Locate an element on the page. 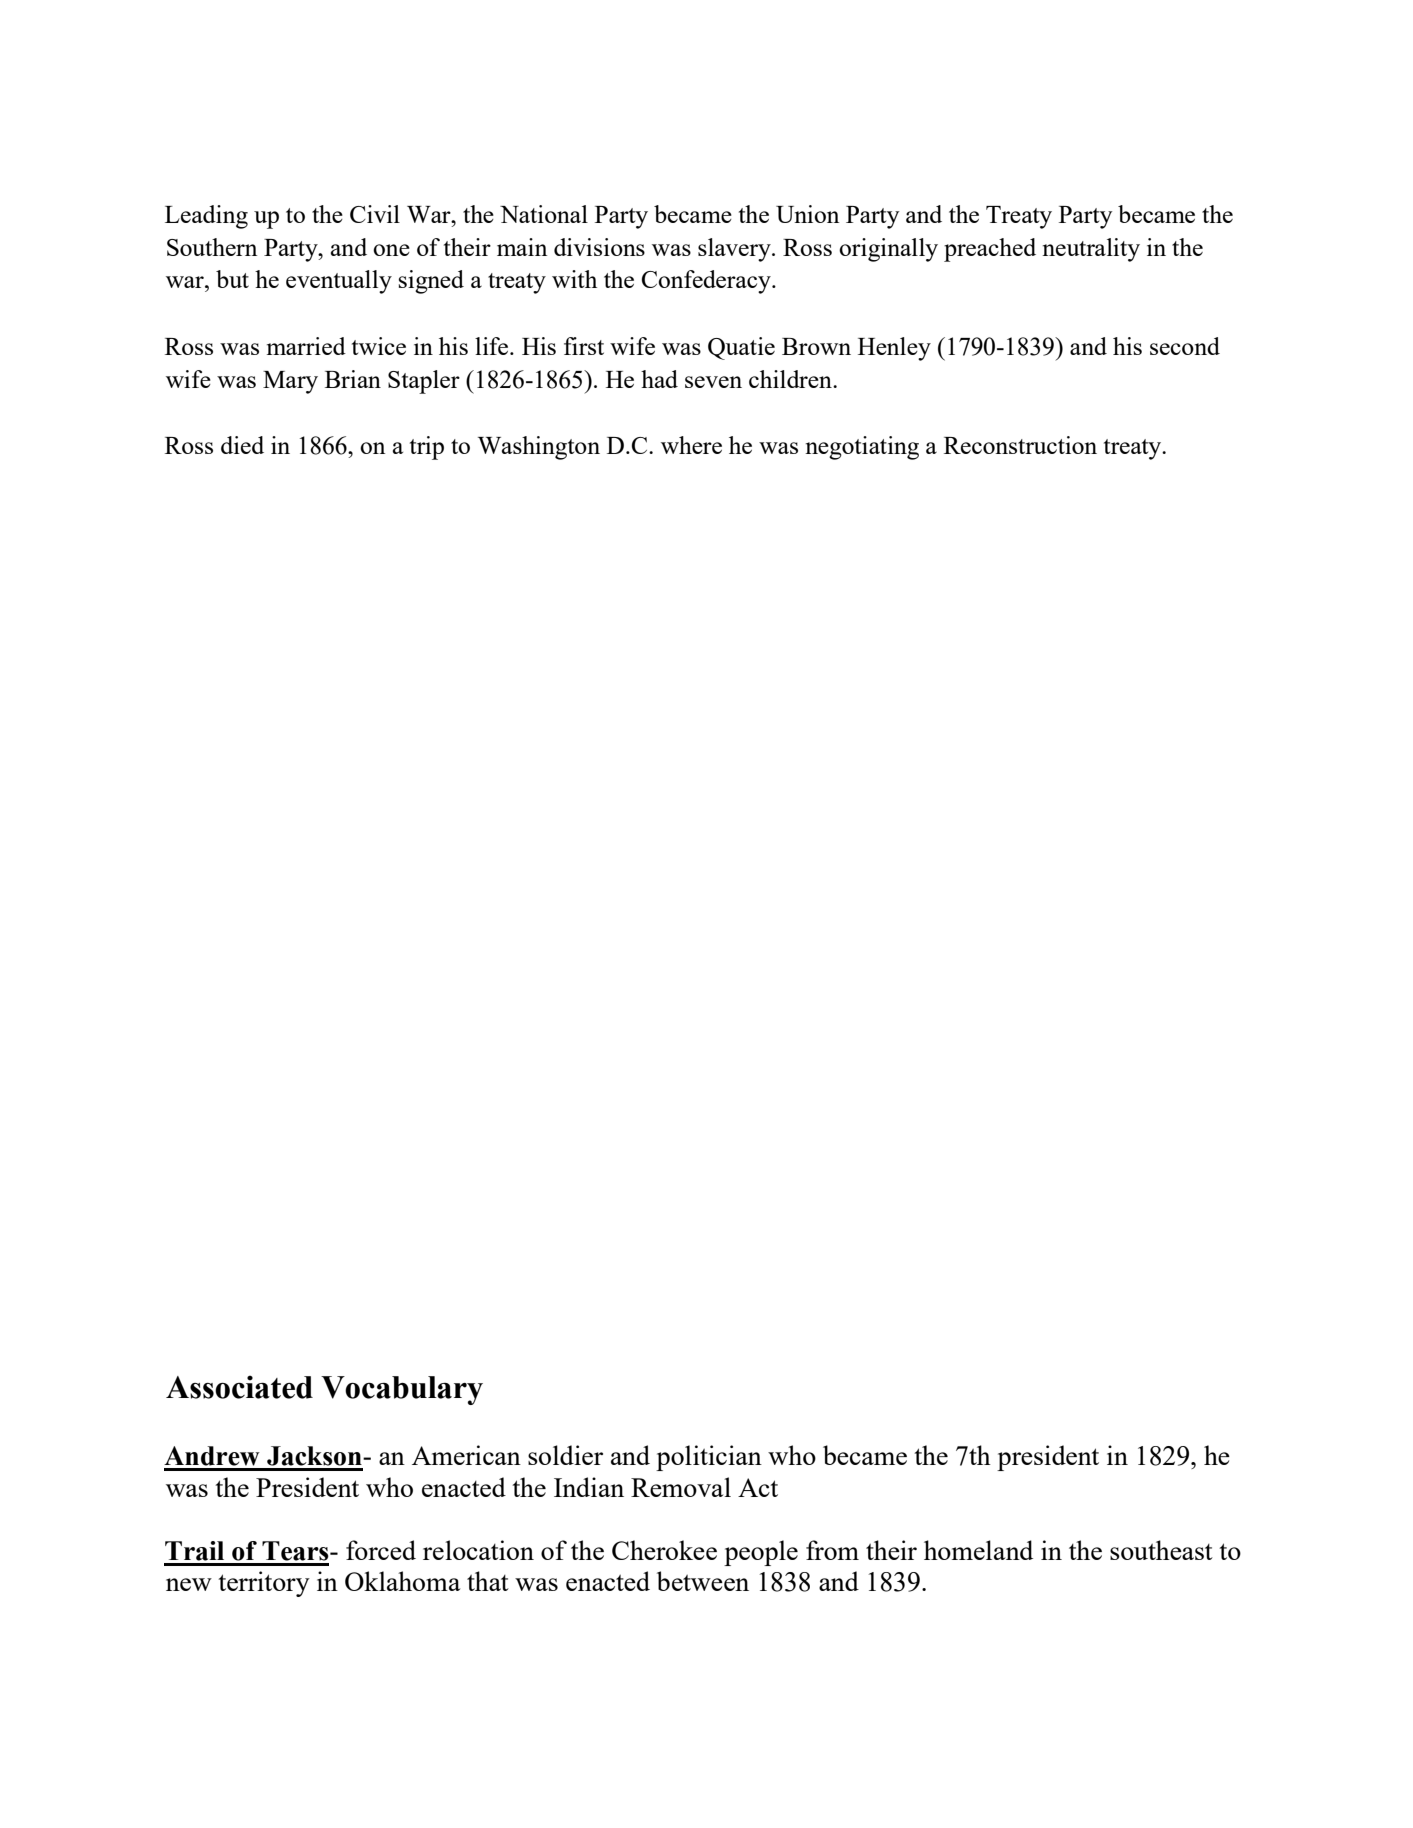 The width and height of the document is (1413, 1828). territory is located at coordinates (264, 1584).
